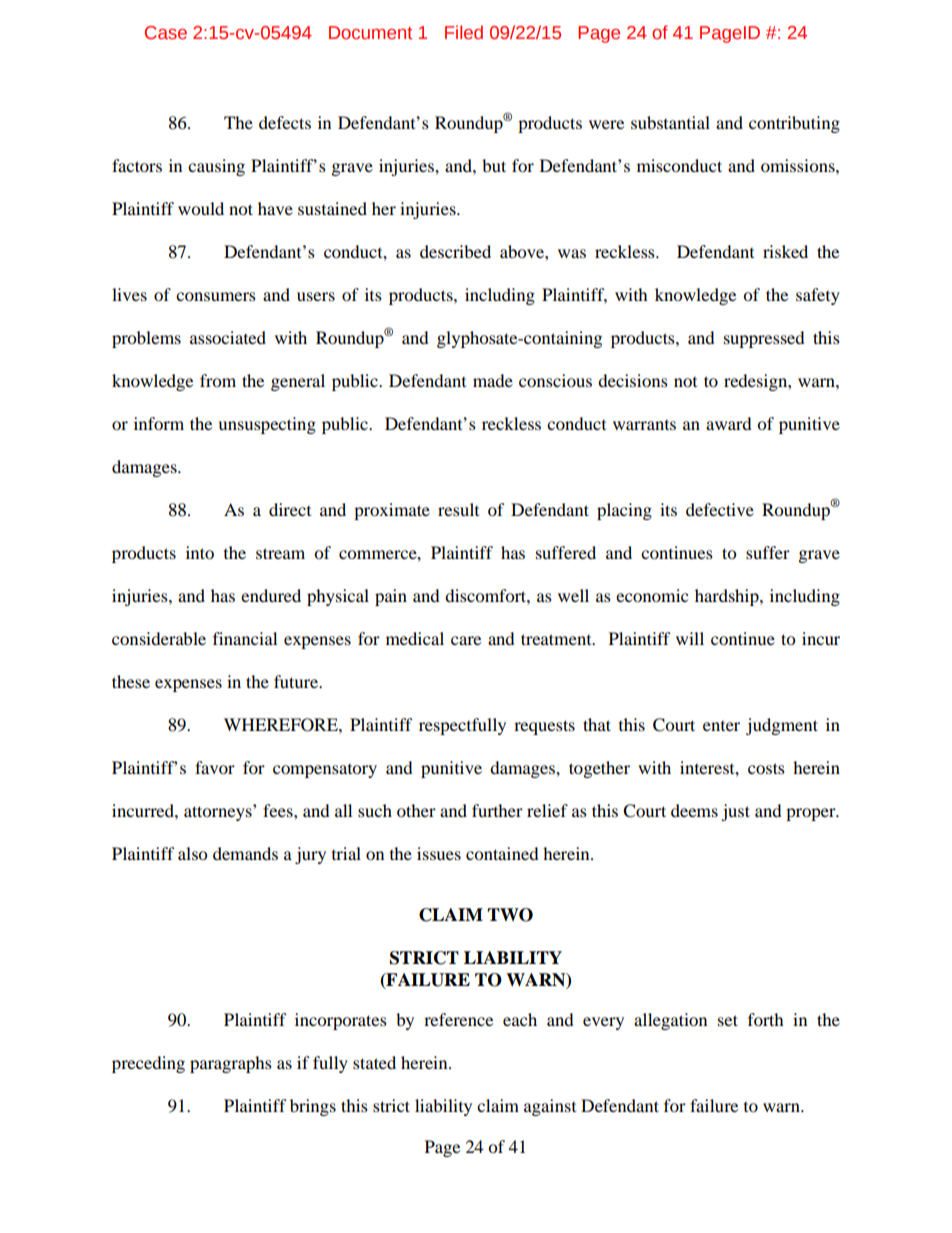 The image size is (952, 1233). What do you see at coordinates (216, 296) in the screenshot?
I see `consumers` at bounding box center [216, 296].
